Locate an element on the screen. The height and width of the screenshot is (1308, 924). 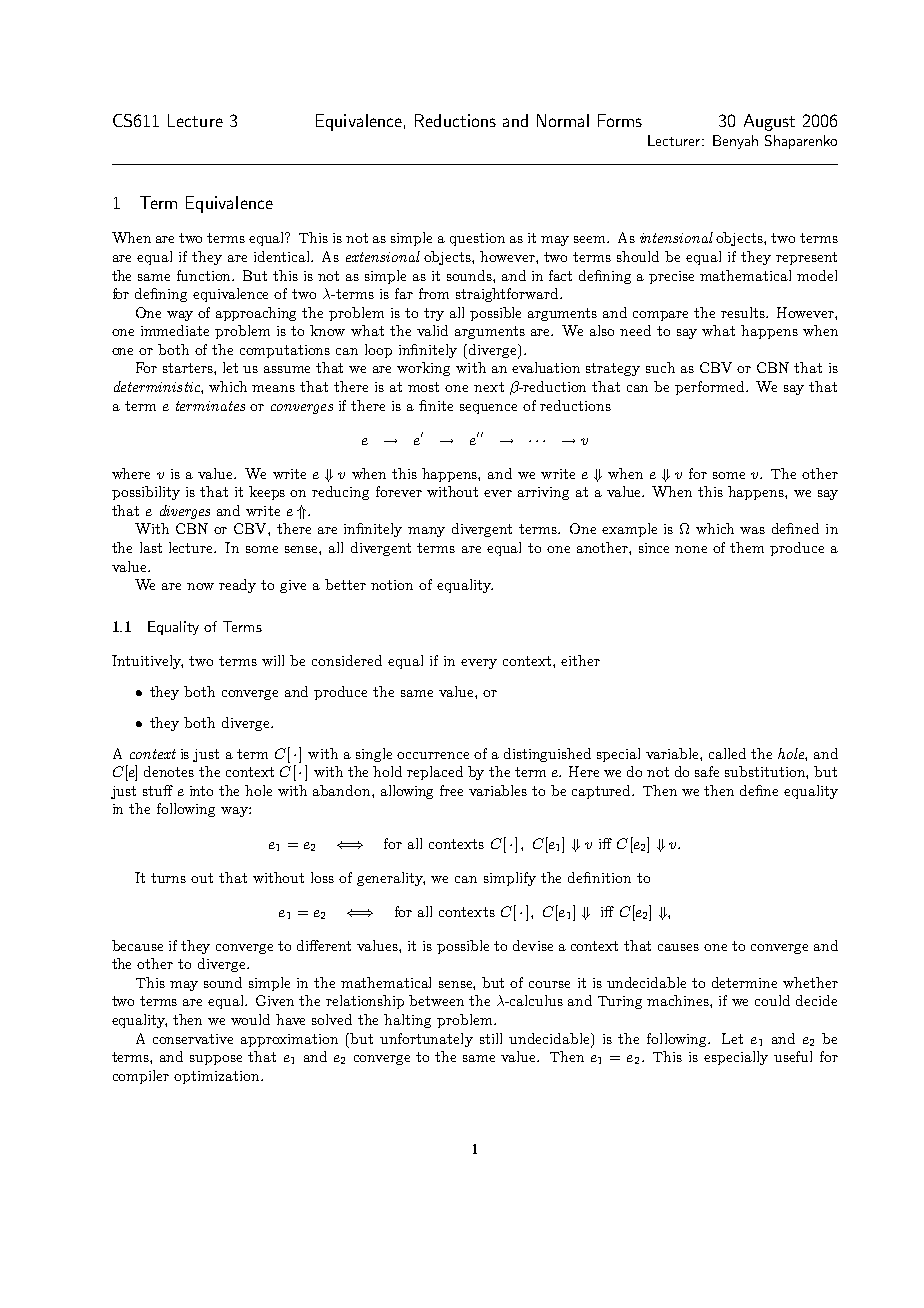
identical is located at coordinates (283, 256).
